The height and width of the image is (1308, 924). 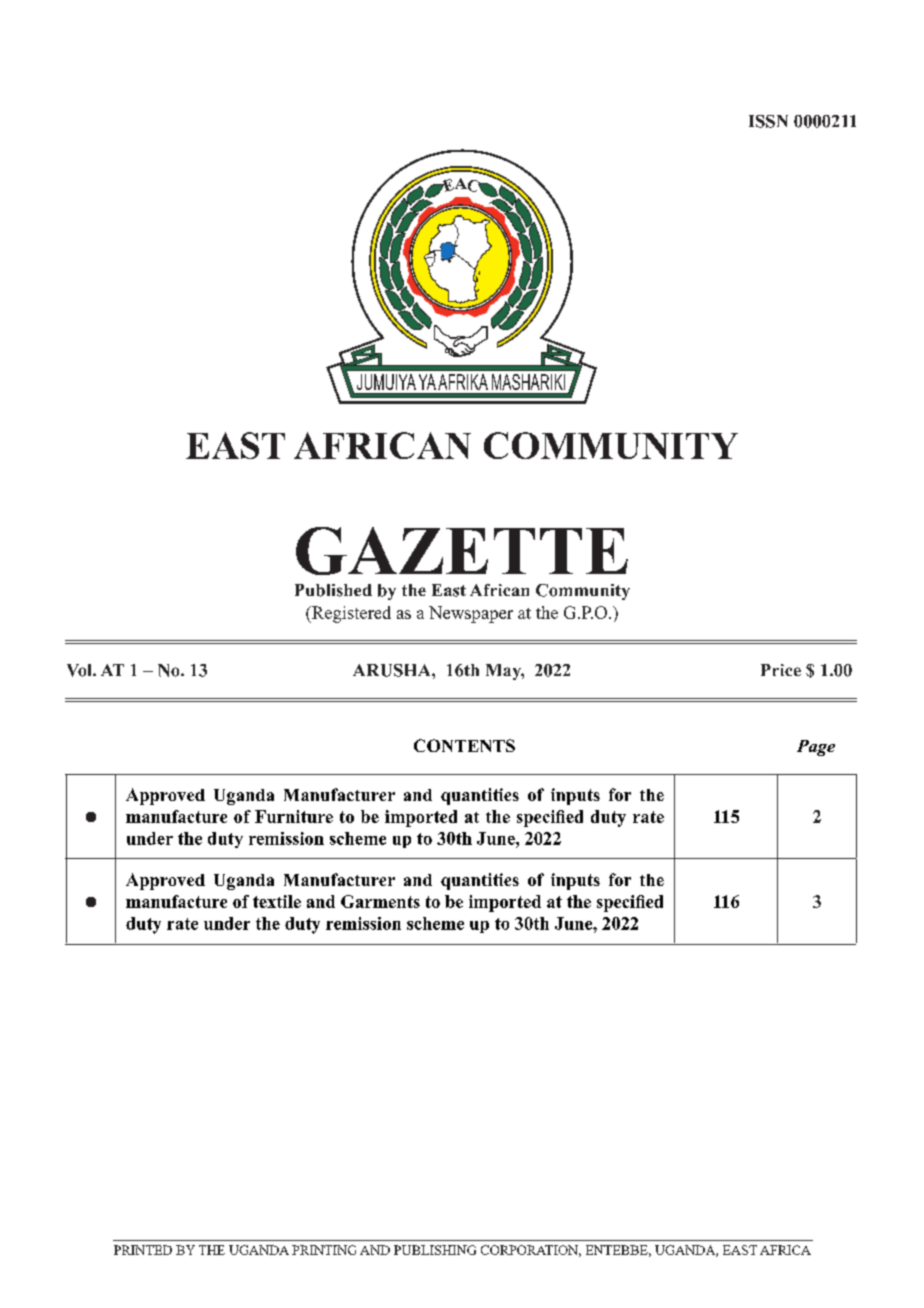 I want to click on PRINTED, so click(x=143, y=1250).
